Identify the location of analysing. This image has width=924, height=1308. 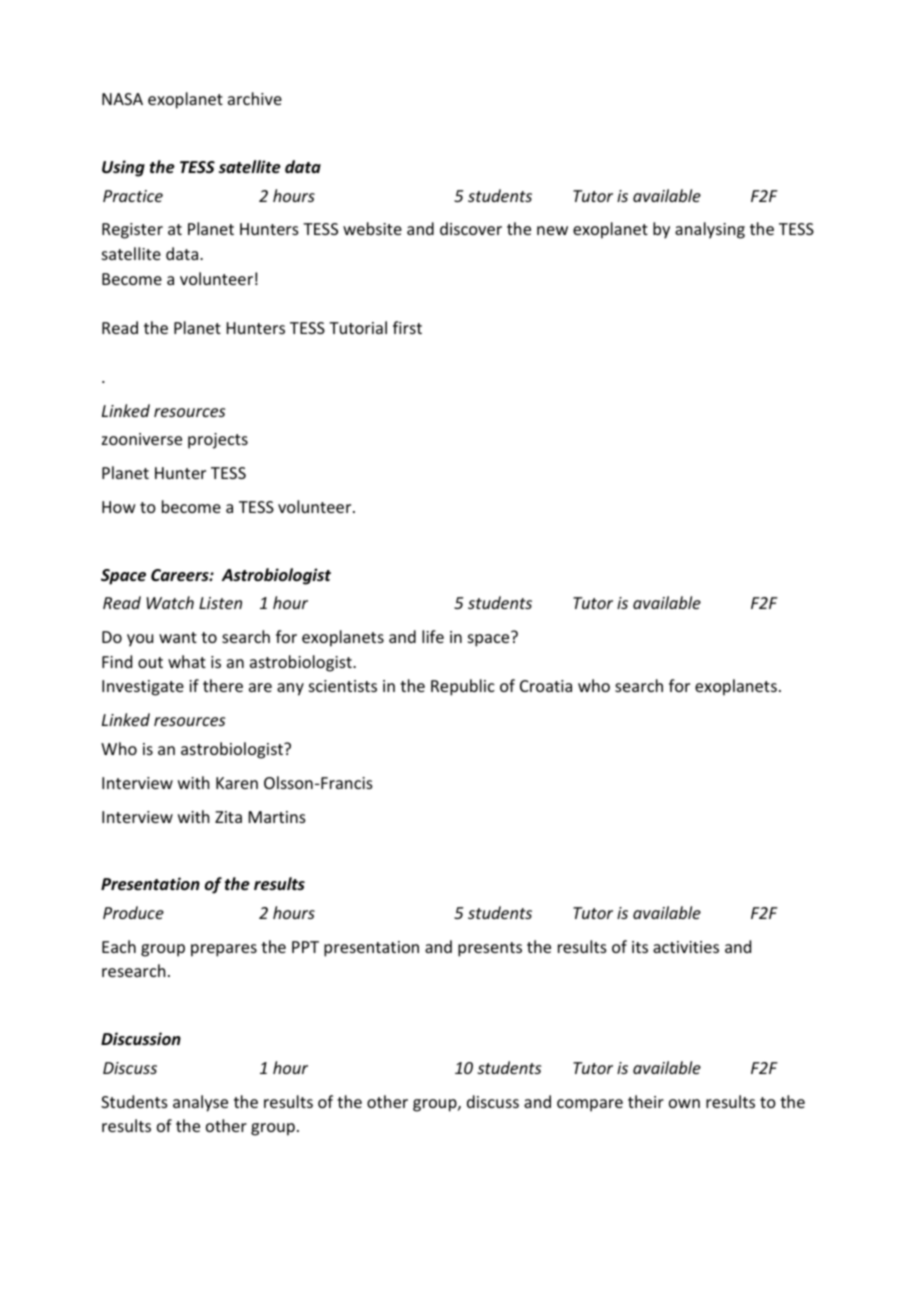
(710, 230).
